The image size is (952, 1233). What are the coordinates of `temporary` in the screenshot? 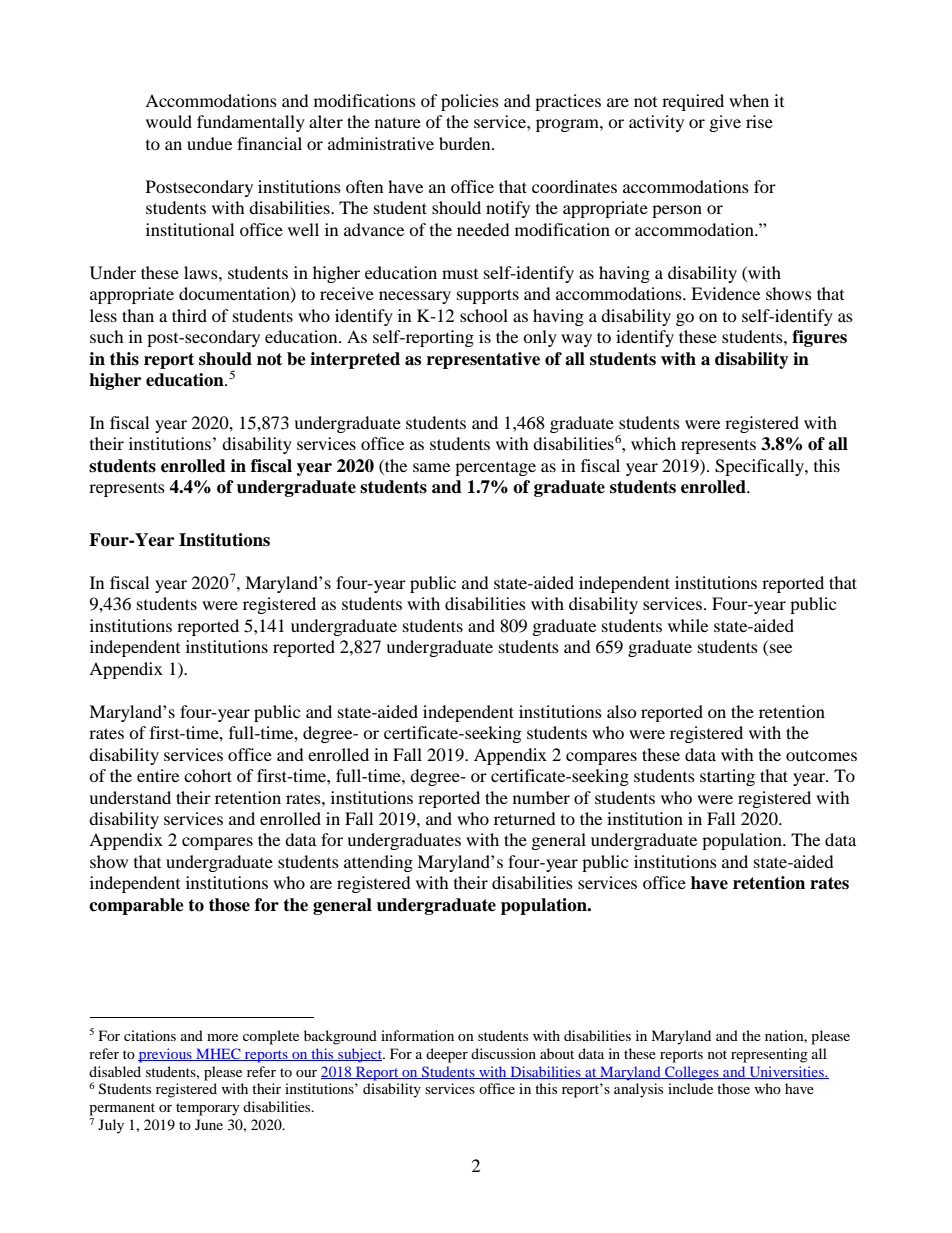 It's located at (208, 1109).
